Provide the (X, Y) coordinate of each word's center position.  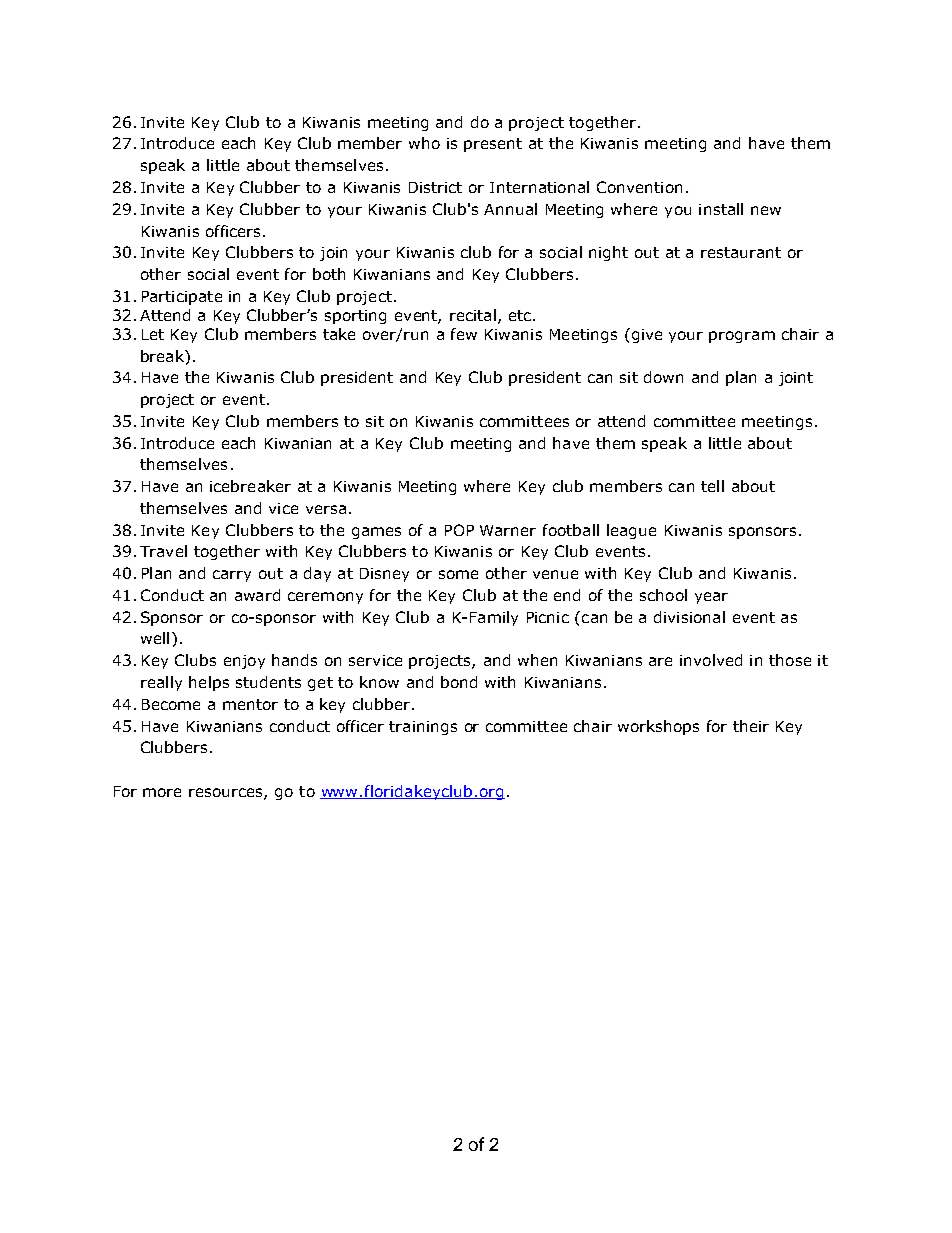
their (751, 726)
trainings (423, 728)
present (493, 145)
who (424, 143)
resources (227, 793)
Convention (639, 187)
